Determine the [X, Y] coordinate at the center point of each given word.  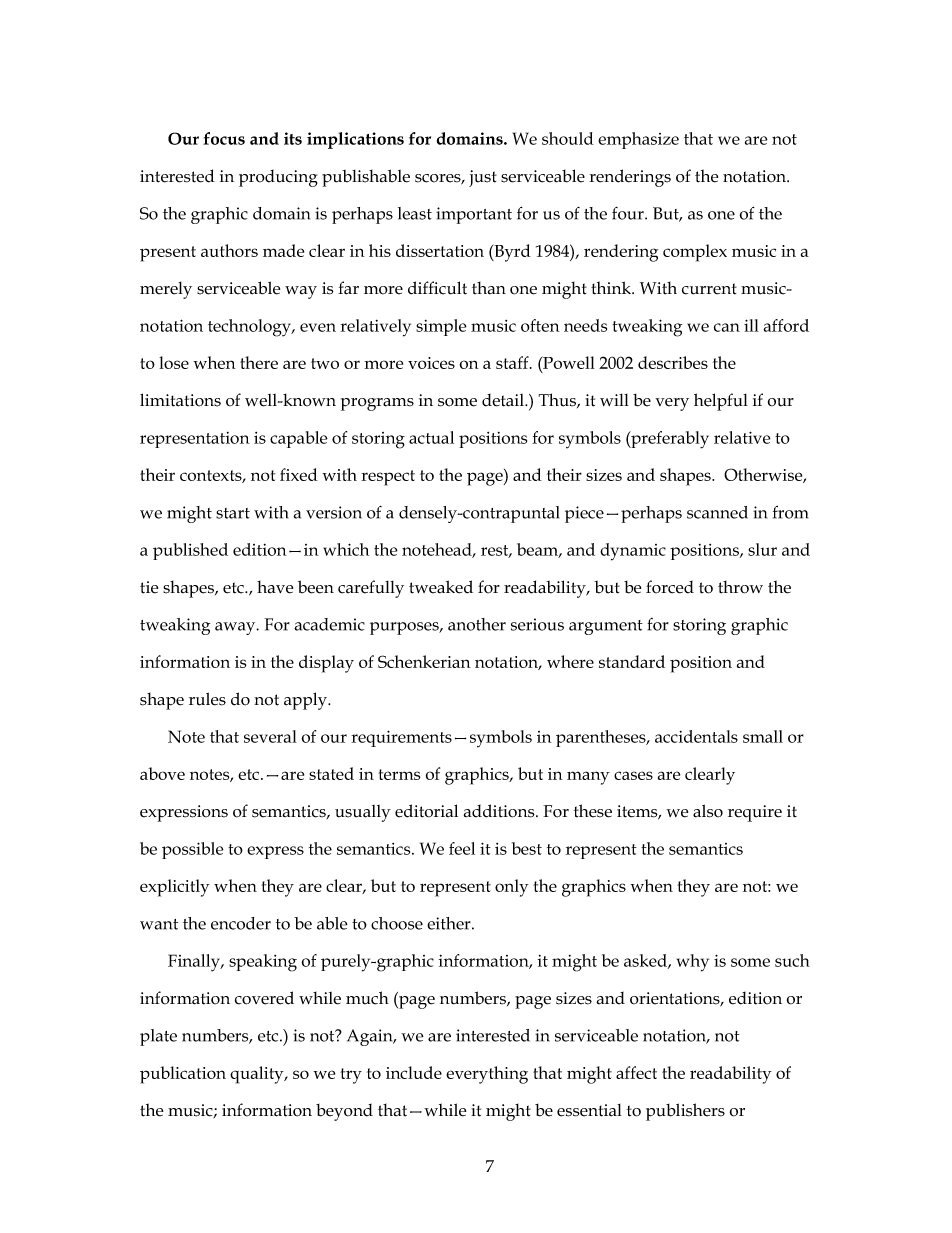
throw [740, 587]
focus [224, 138]
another [477, 624]
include [414, 1072]
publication [183, 1075]
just [483, 178]
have [275, 587]
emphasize [638, 140]
